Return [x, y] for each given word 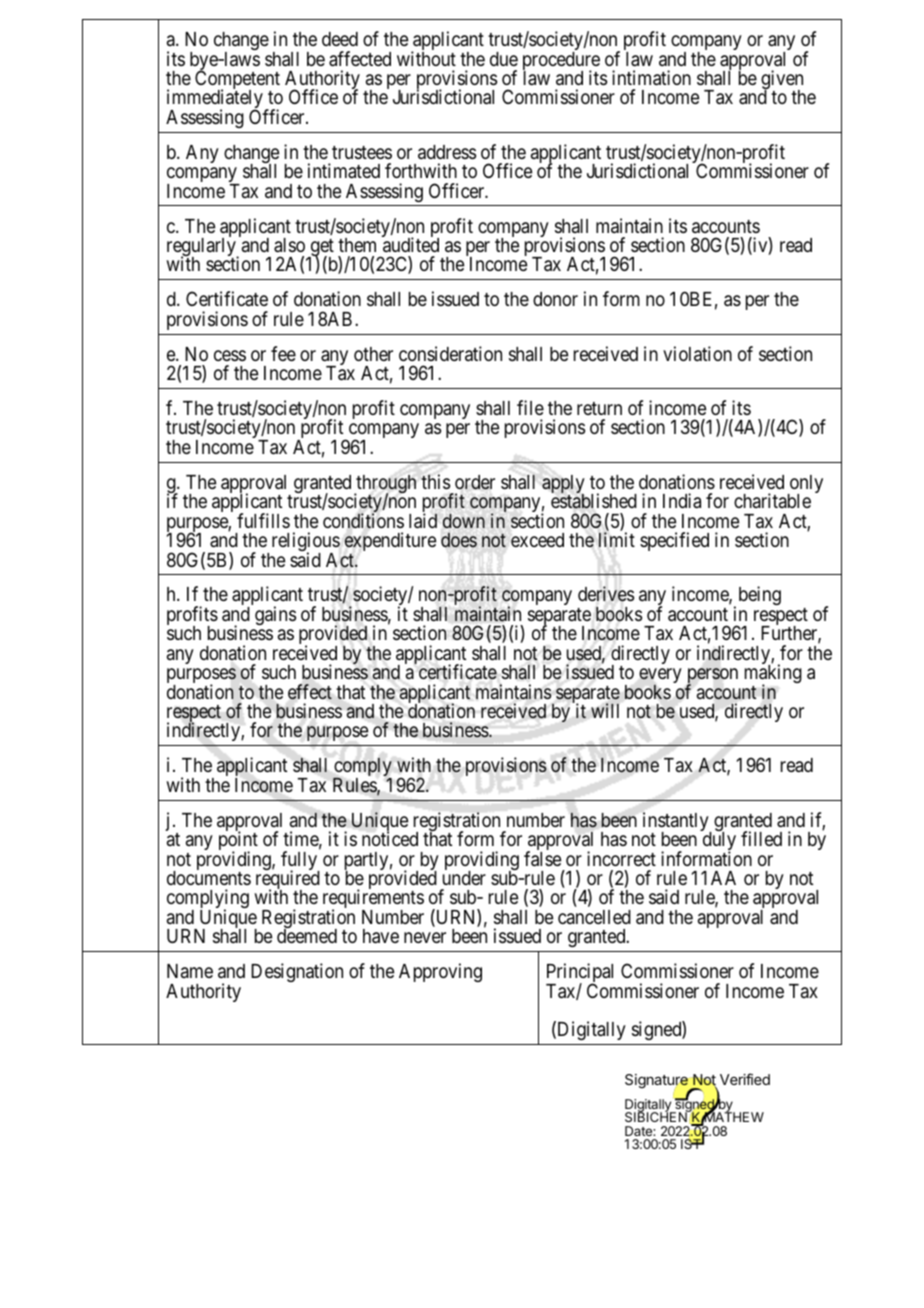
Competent [237, 81]
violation [697, 353]
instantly [677, 823]
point [238, 842]
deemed [307, 936]
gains [275, 615]
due [504, 59]
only [805, 485]
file [530, 407]
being [760, 595]
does [459, 540]
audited [411, 244]
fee [283, 353]
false [543, 859]
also [289, 245]
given [782, 81]
